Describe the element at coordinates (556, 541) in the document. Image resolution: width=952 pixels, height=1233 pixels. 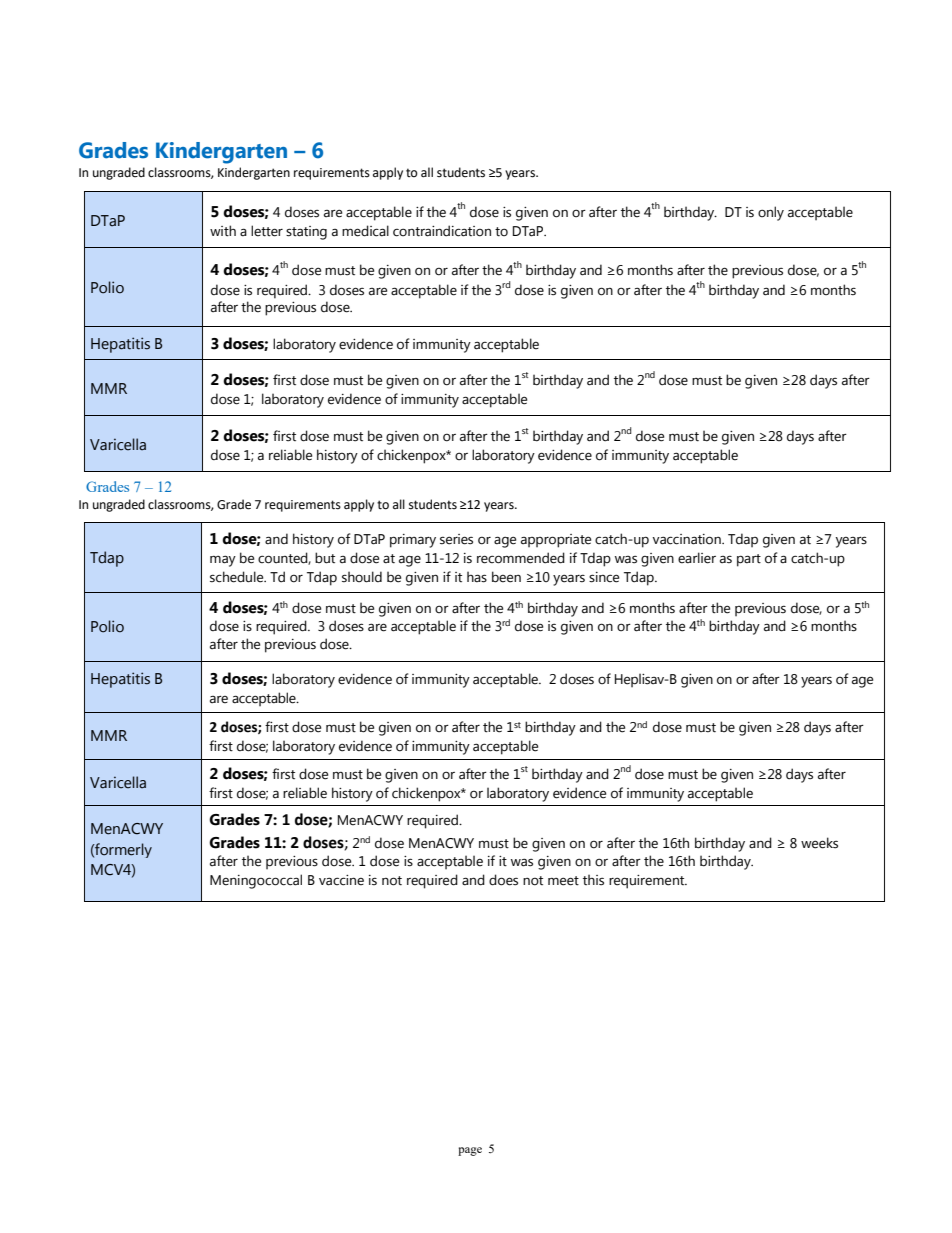
I see `appropriate` at that location.
